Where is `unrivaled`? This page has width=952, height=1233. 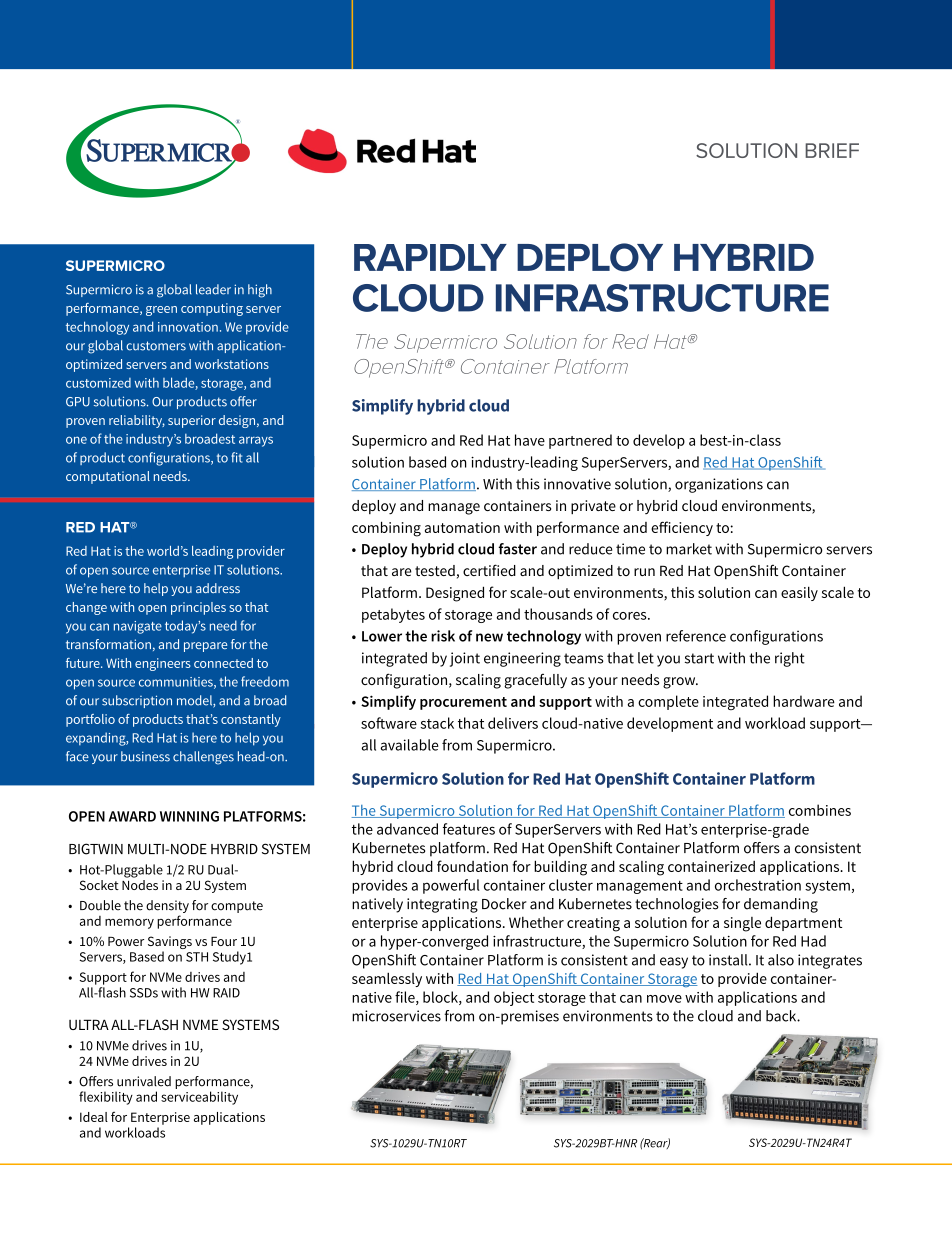
unrivaled is located at coordinates (144, 1081).
